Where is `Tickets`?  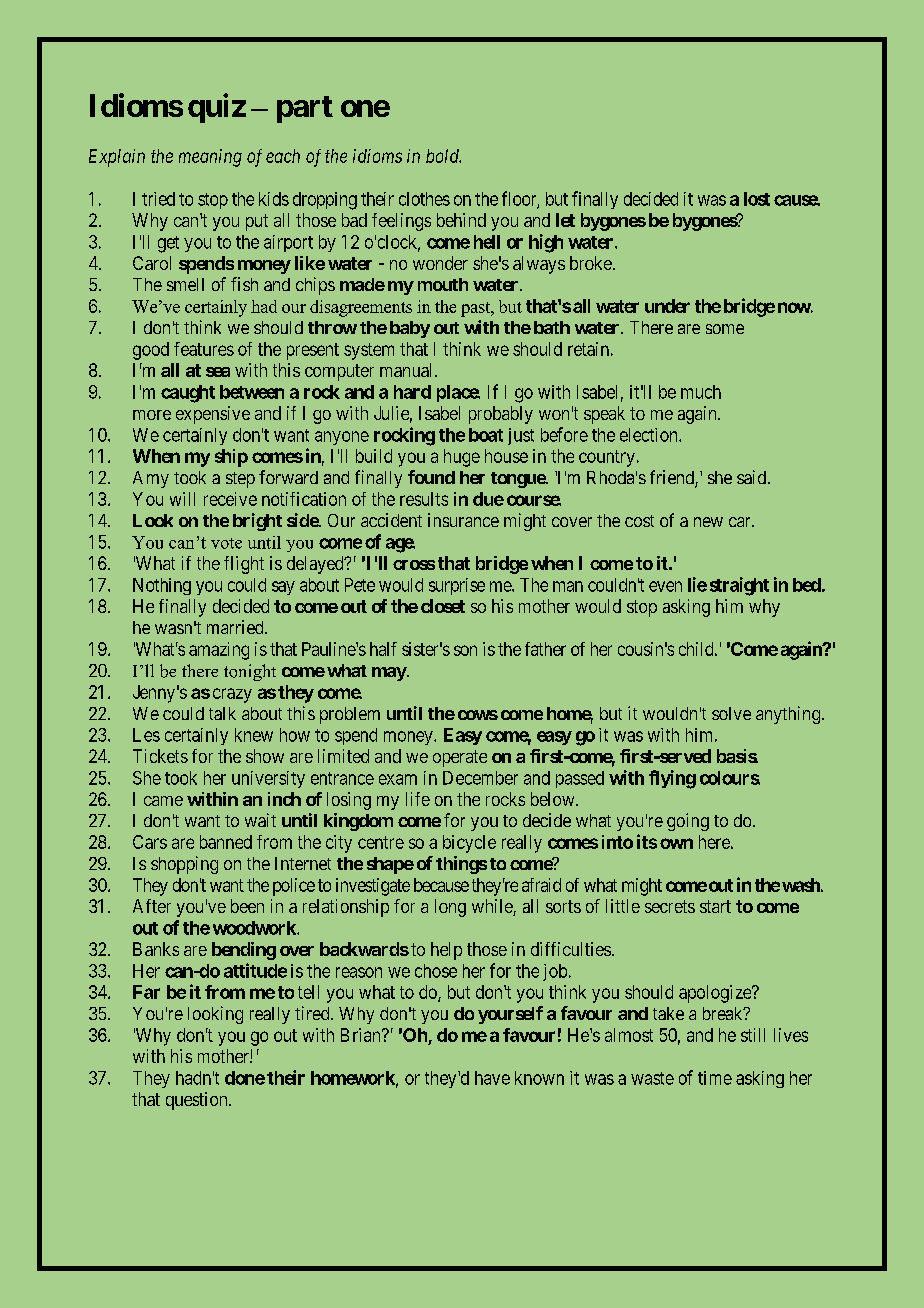
Tickets is located at coordinates (160, 756).
